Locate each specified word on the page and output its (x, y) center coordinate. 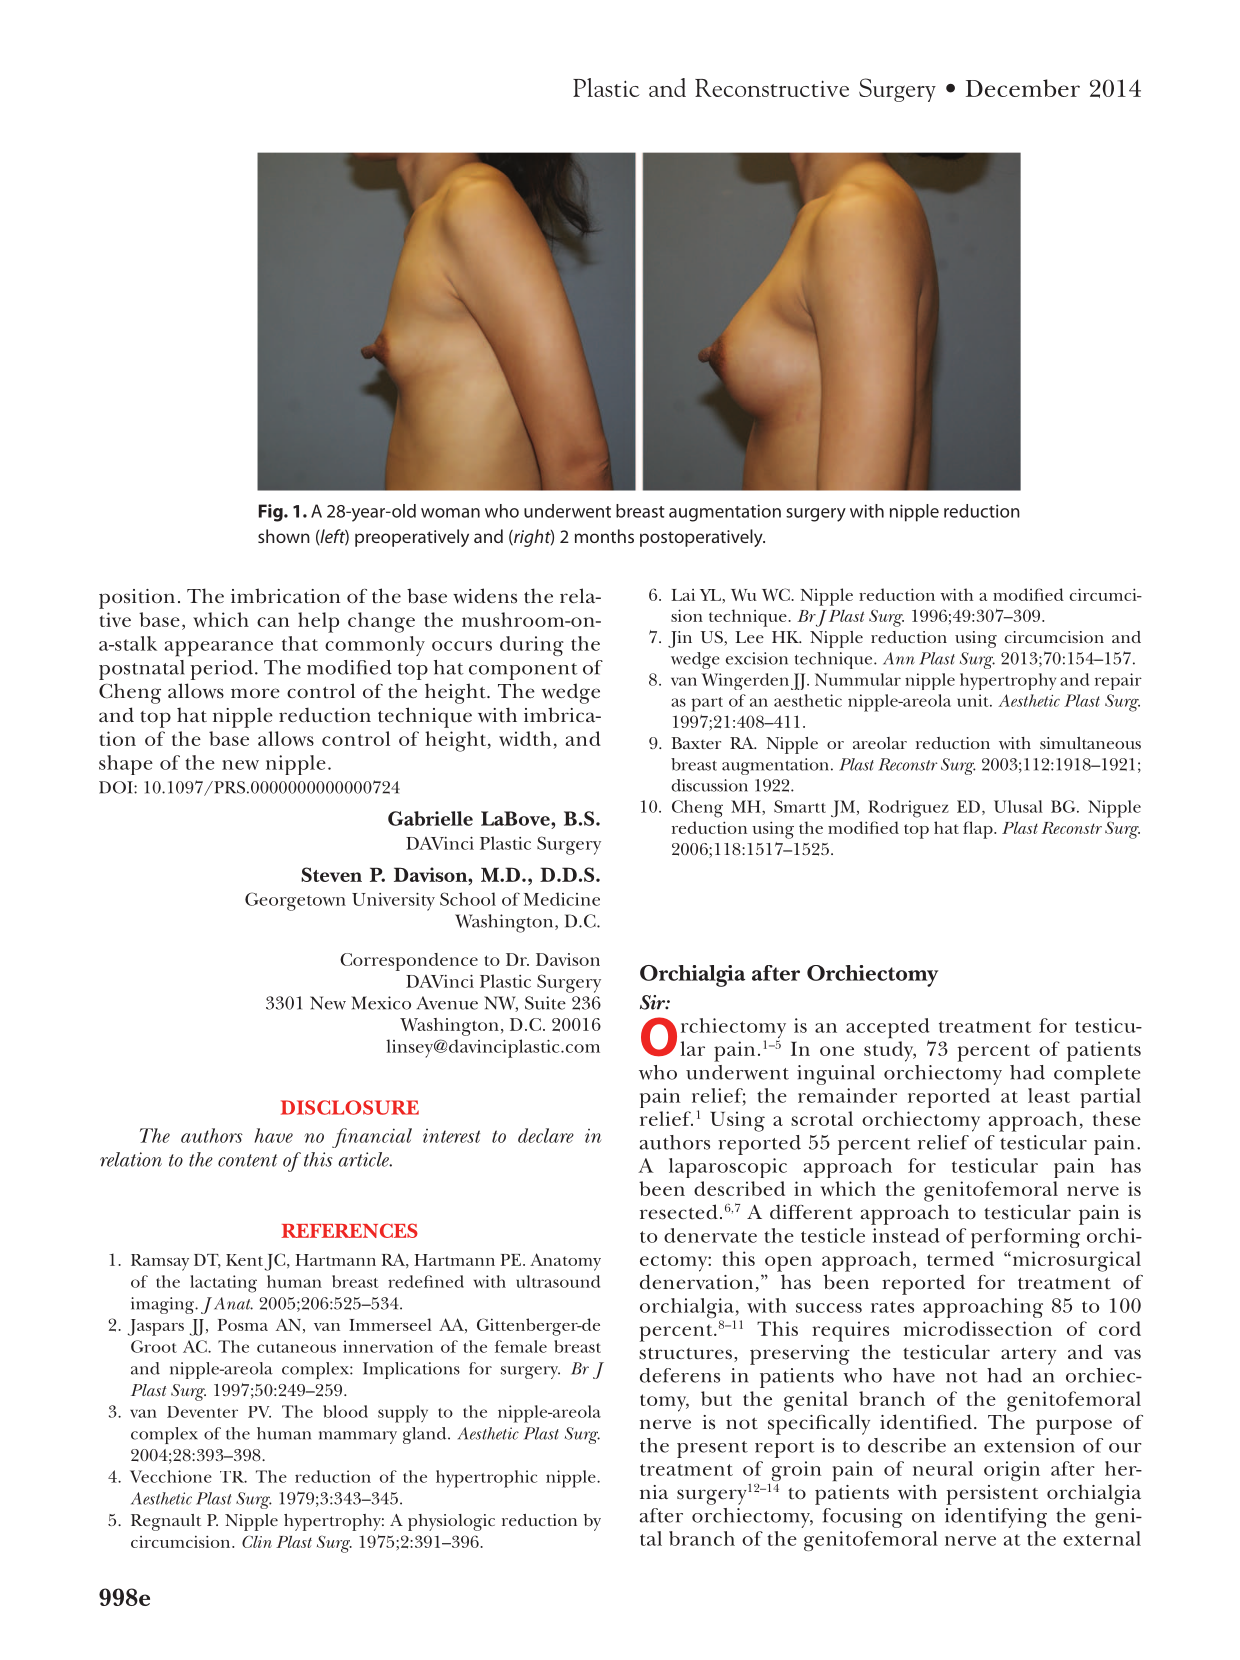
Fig (272, 513)
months (604, 536)
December (1023, 88)
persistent (992, 1495)
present (712, 1449)
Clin (257, 1541)
